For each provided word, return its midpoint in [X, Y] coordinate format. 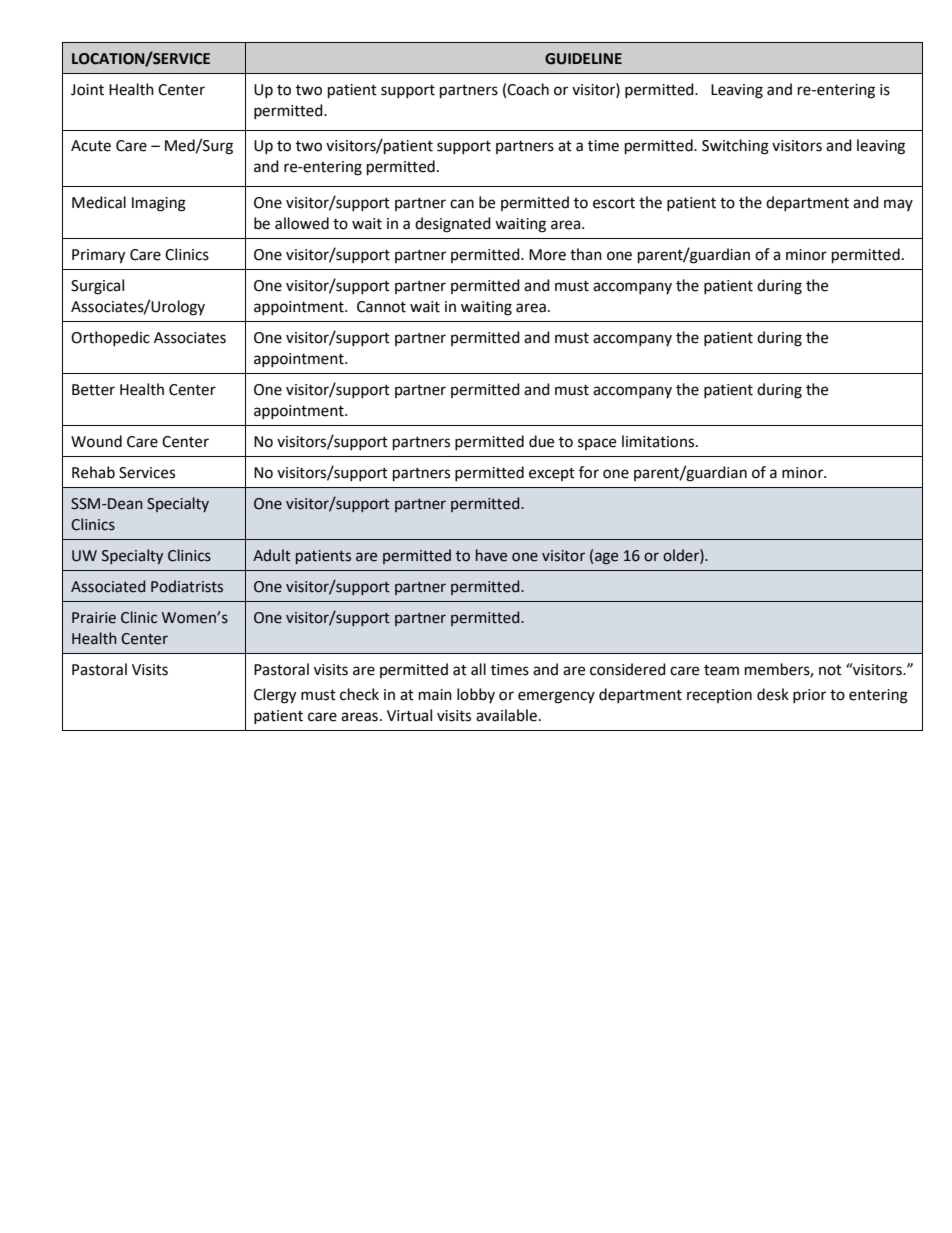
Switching [735, 147]
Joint [87, 90]
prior [809, 696]
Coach [528, 89]
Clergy [275, 696]
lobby [476, 695]
